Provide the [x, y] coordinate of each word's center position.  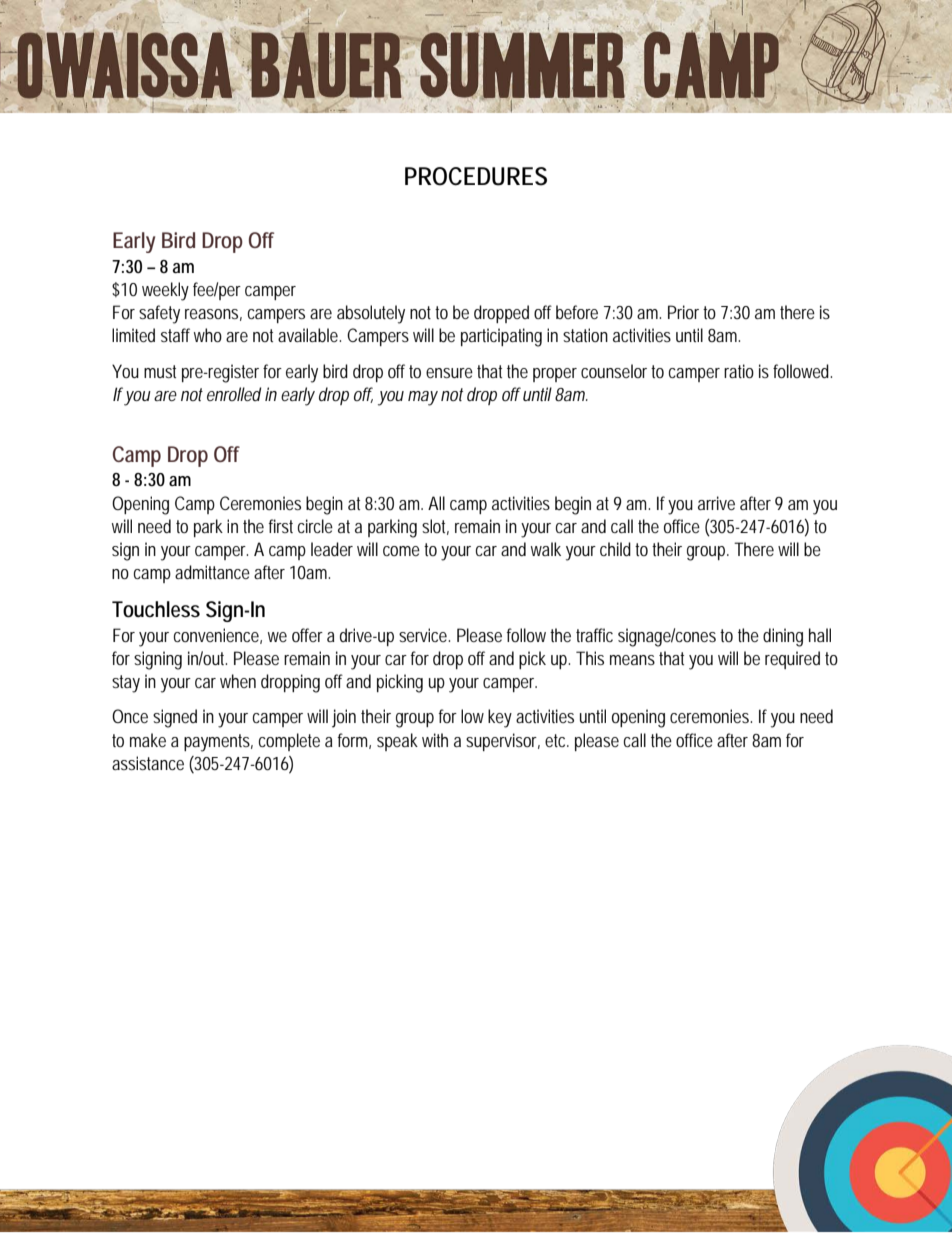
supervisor [503, 742]
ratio [739, 371]
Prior [683, 312]
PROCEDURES [476, 176]
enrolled [234, 394]
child [615, 549]
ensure [449, 373]
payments [218, 743]
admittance [212, 572]
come [401, 551]
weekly [165, 291]
